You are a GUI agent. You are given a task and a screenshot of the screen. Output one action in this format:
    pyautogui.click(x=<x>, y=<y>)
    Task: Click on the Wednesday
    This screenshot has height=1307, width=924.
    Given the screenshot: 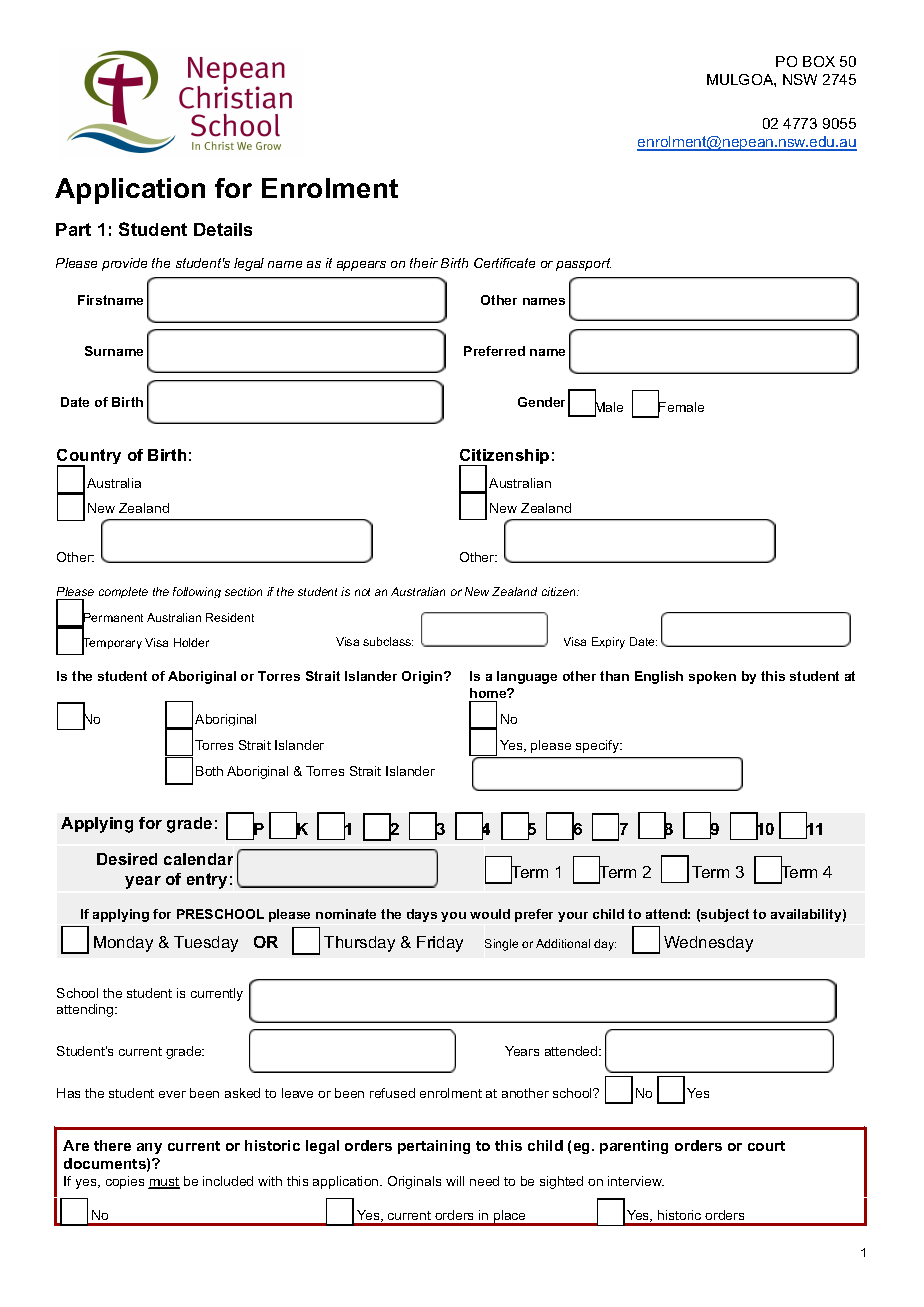 What is the action you would take?
    pyautogui.click(x=708, y=944)
